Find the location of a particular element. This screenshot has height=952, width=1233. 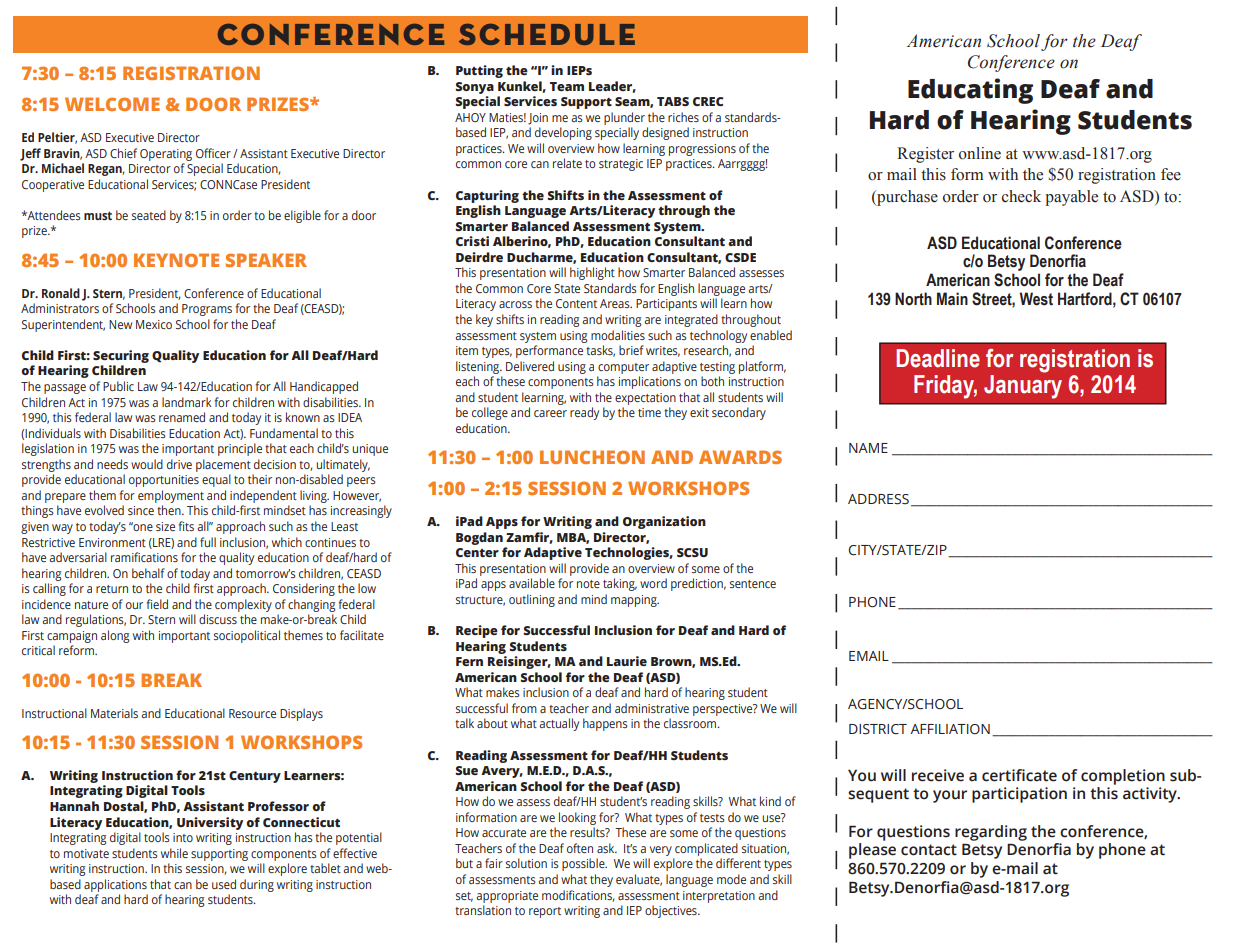

West is located at coordinates (1036, 299).
